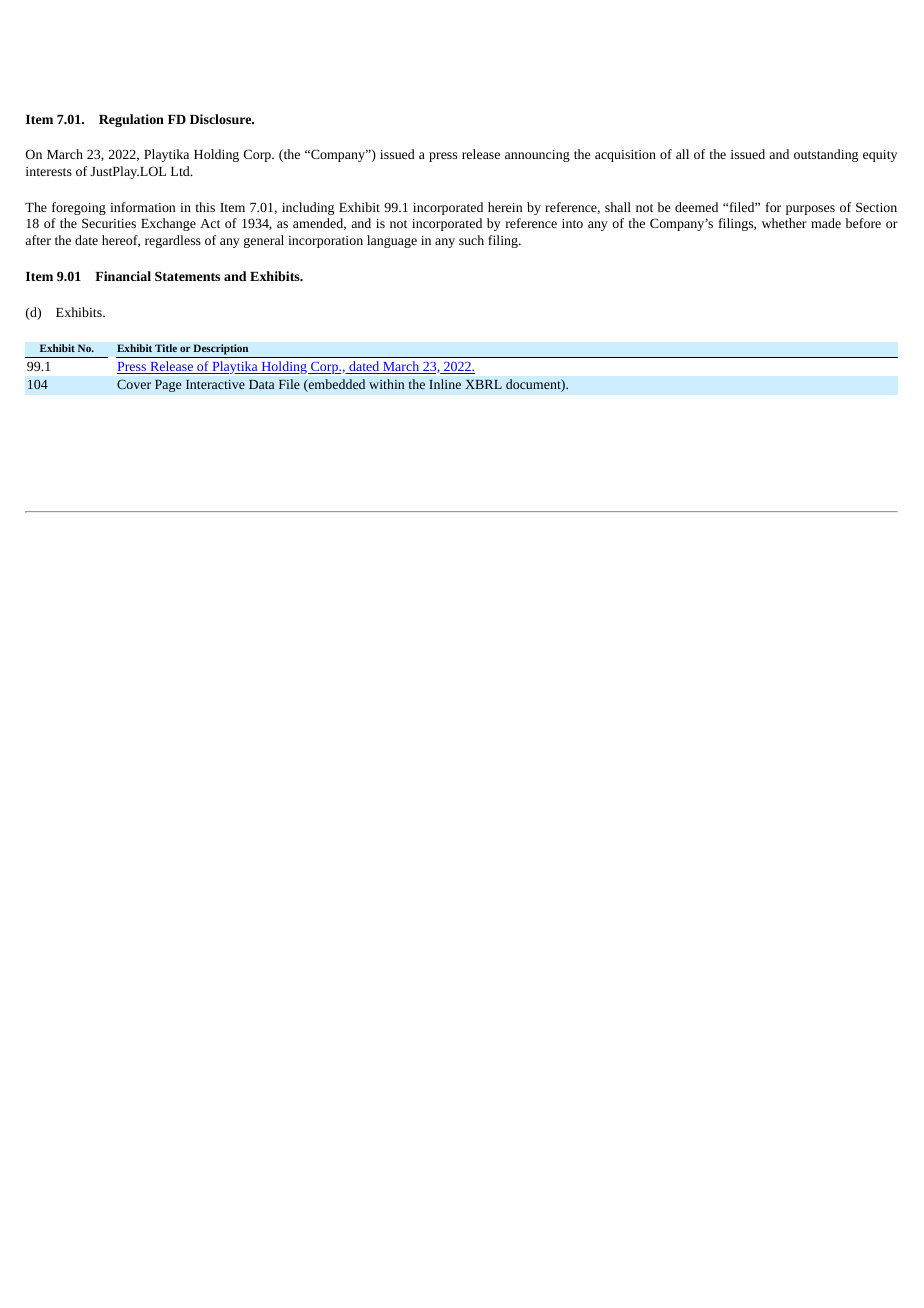  Describe the element at coordinates (784, 223) in the document. I see `whether` at that location.
